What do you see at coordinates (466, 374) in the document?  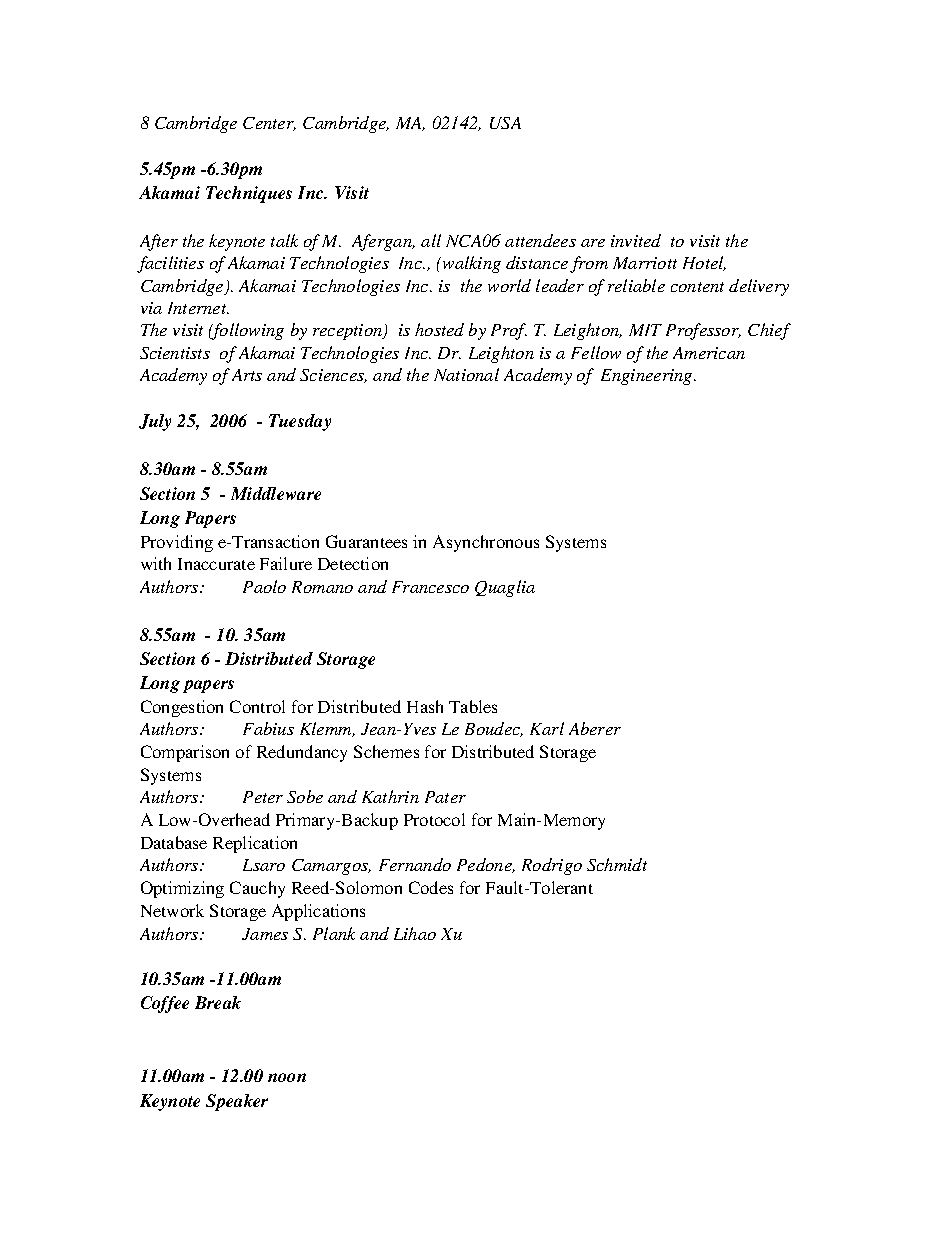 I see `National` at bounding box center [466, 374].
